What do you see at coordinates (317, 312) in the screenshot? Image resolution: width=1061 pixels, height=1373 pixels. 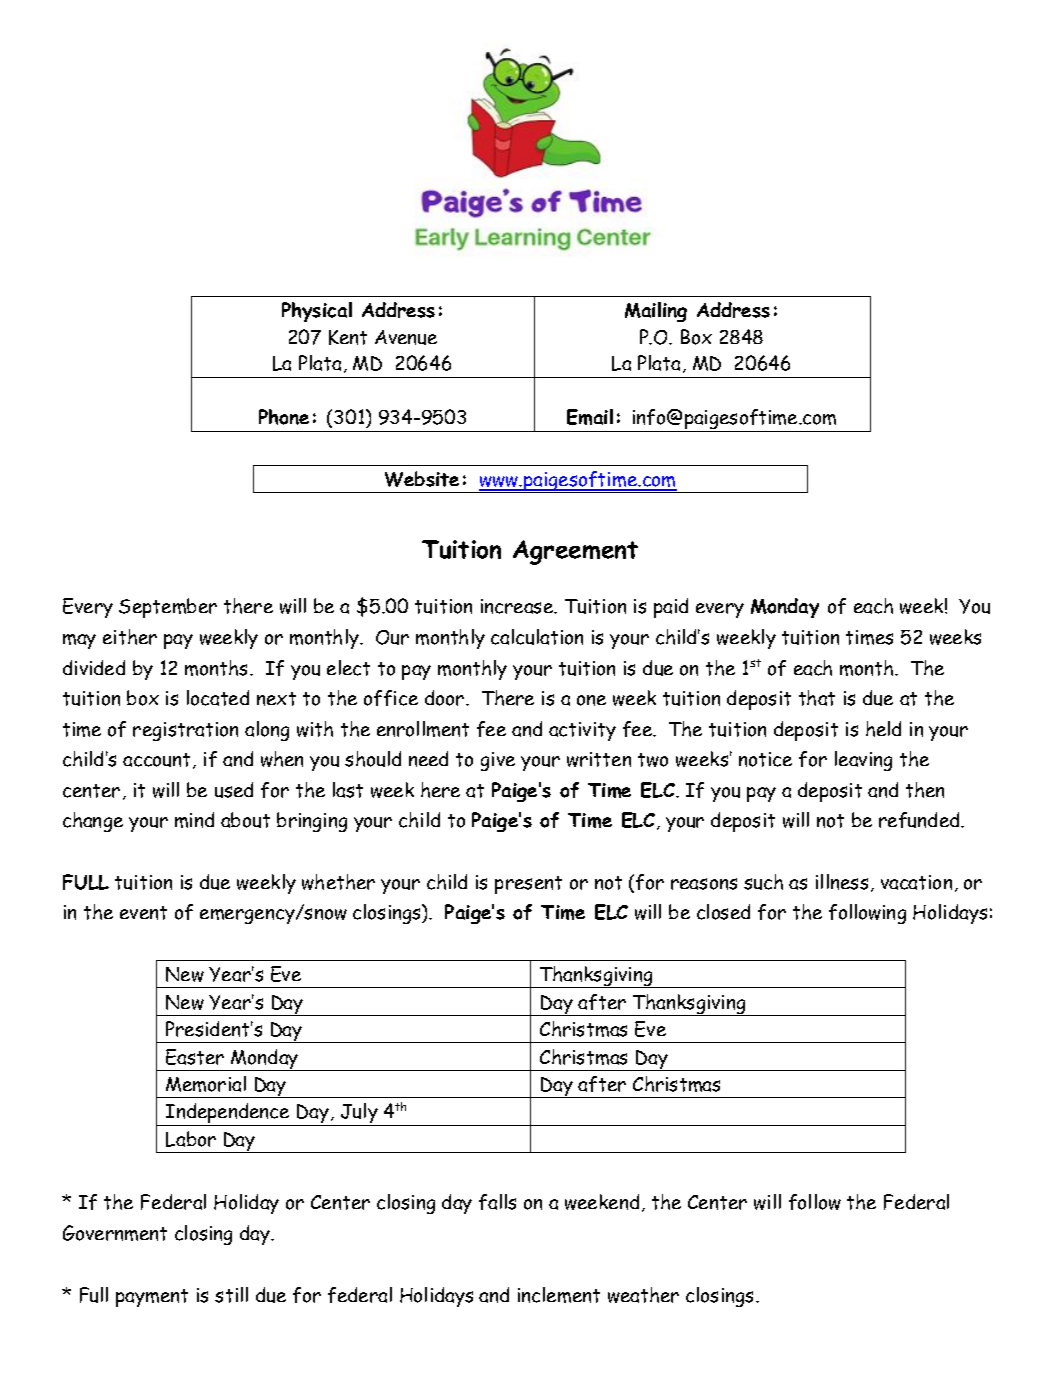 I see `Physical` at bounding box center [317, 312].
